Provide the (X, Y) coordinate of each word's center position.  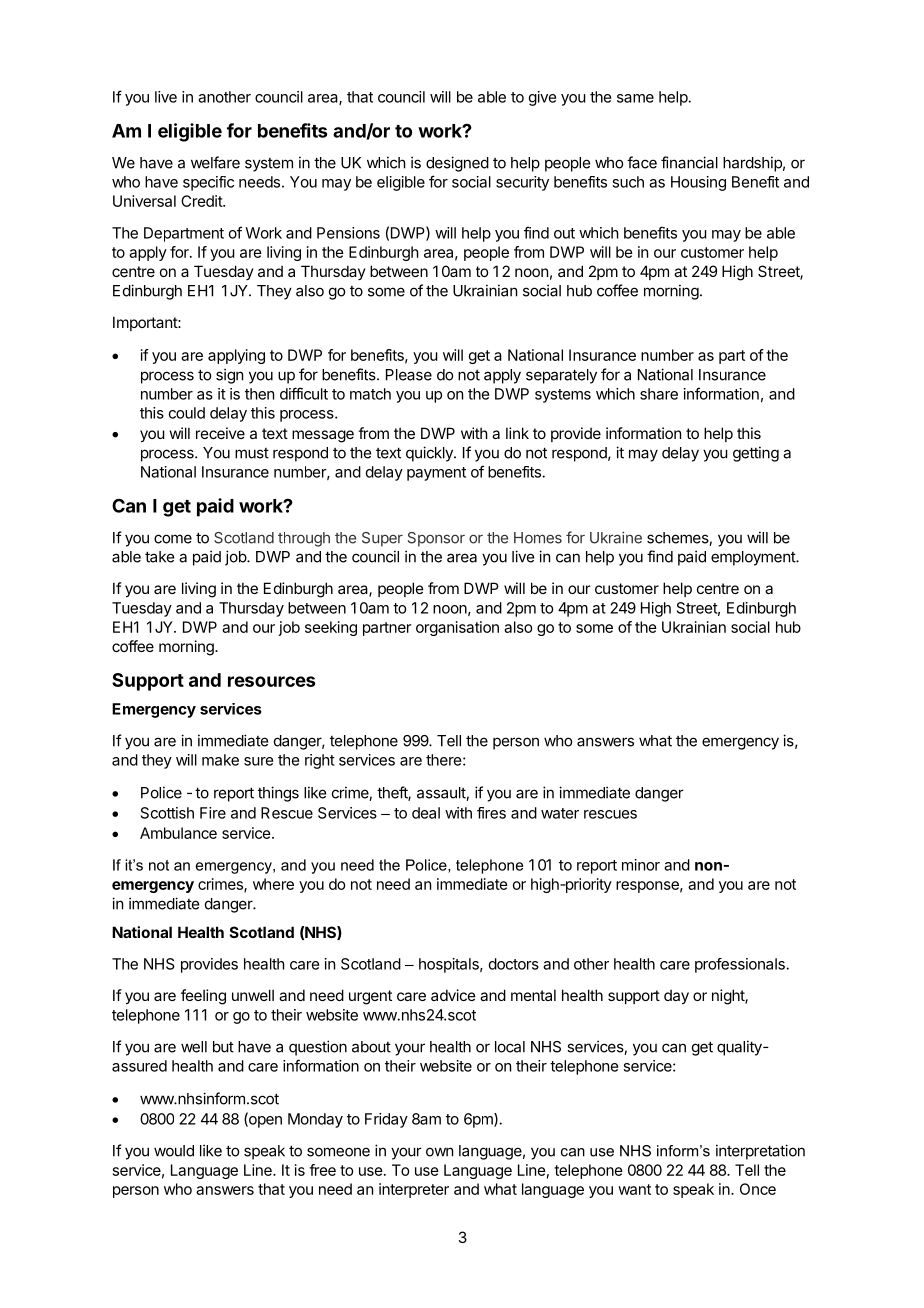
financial (689, 162)
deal (426, 813)
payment (436, 474)
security (522, 183)
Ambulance (178, 833)
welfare (215, 162)
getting (756, 454)
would (174, 1151)
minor (641, 865)
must (252, 453)
